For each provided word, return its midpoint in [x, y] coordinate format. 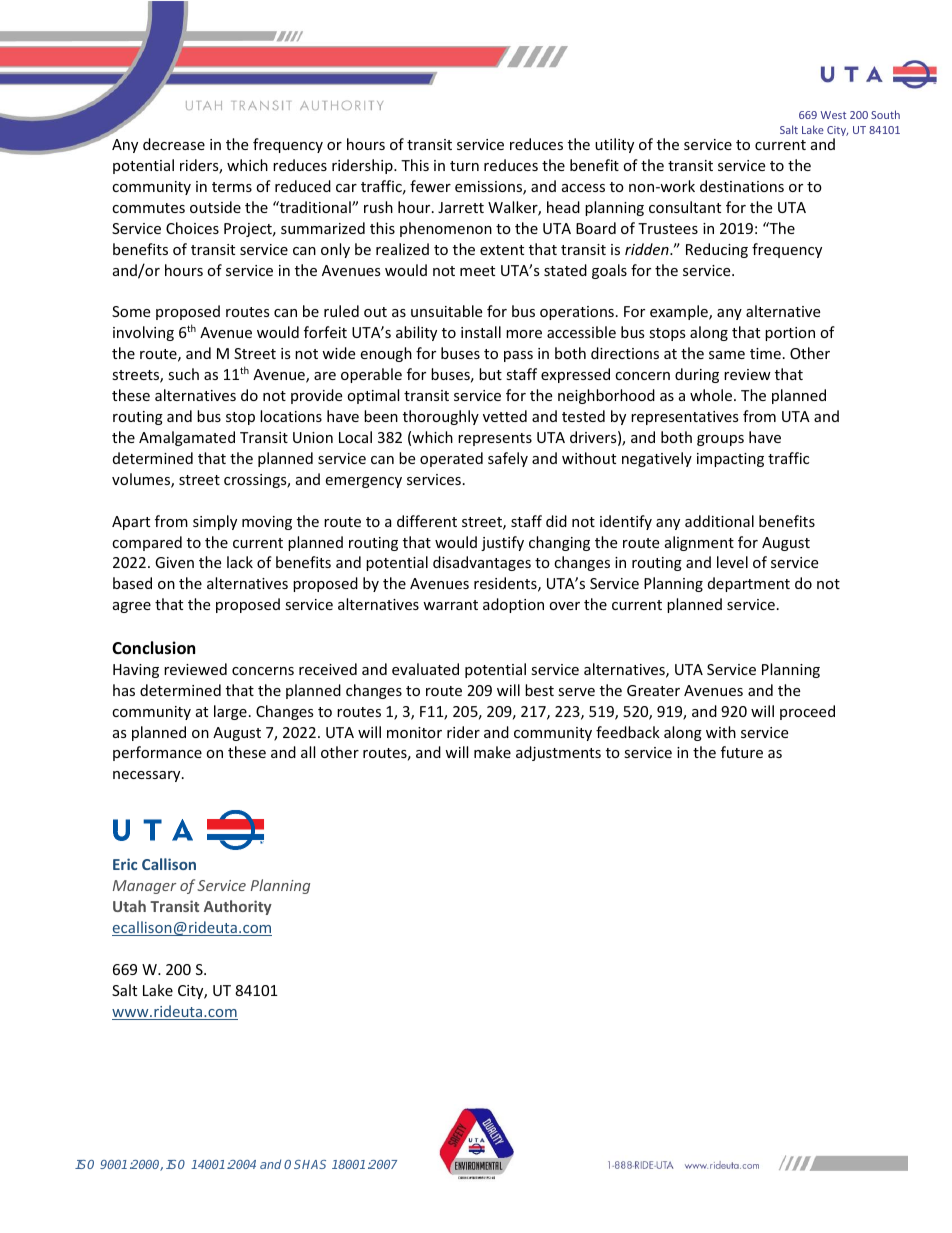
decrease [174, 144]
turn [464, 166]
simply [215, 522]
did [556, 521]
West [833, 115]
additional [719, 521]
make [492, 752]
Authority [238, 907]
